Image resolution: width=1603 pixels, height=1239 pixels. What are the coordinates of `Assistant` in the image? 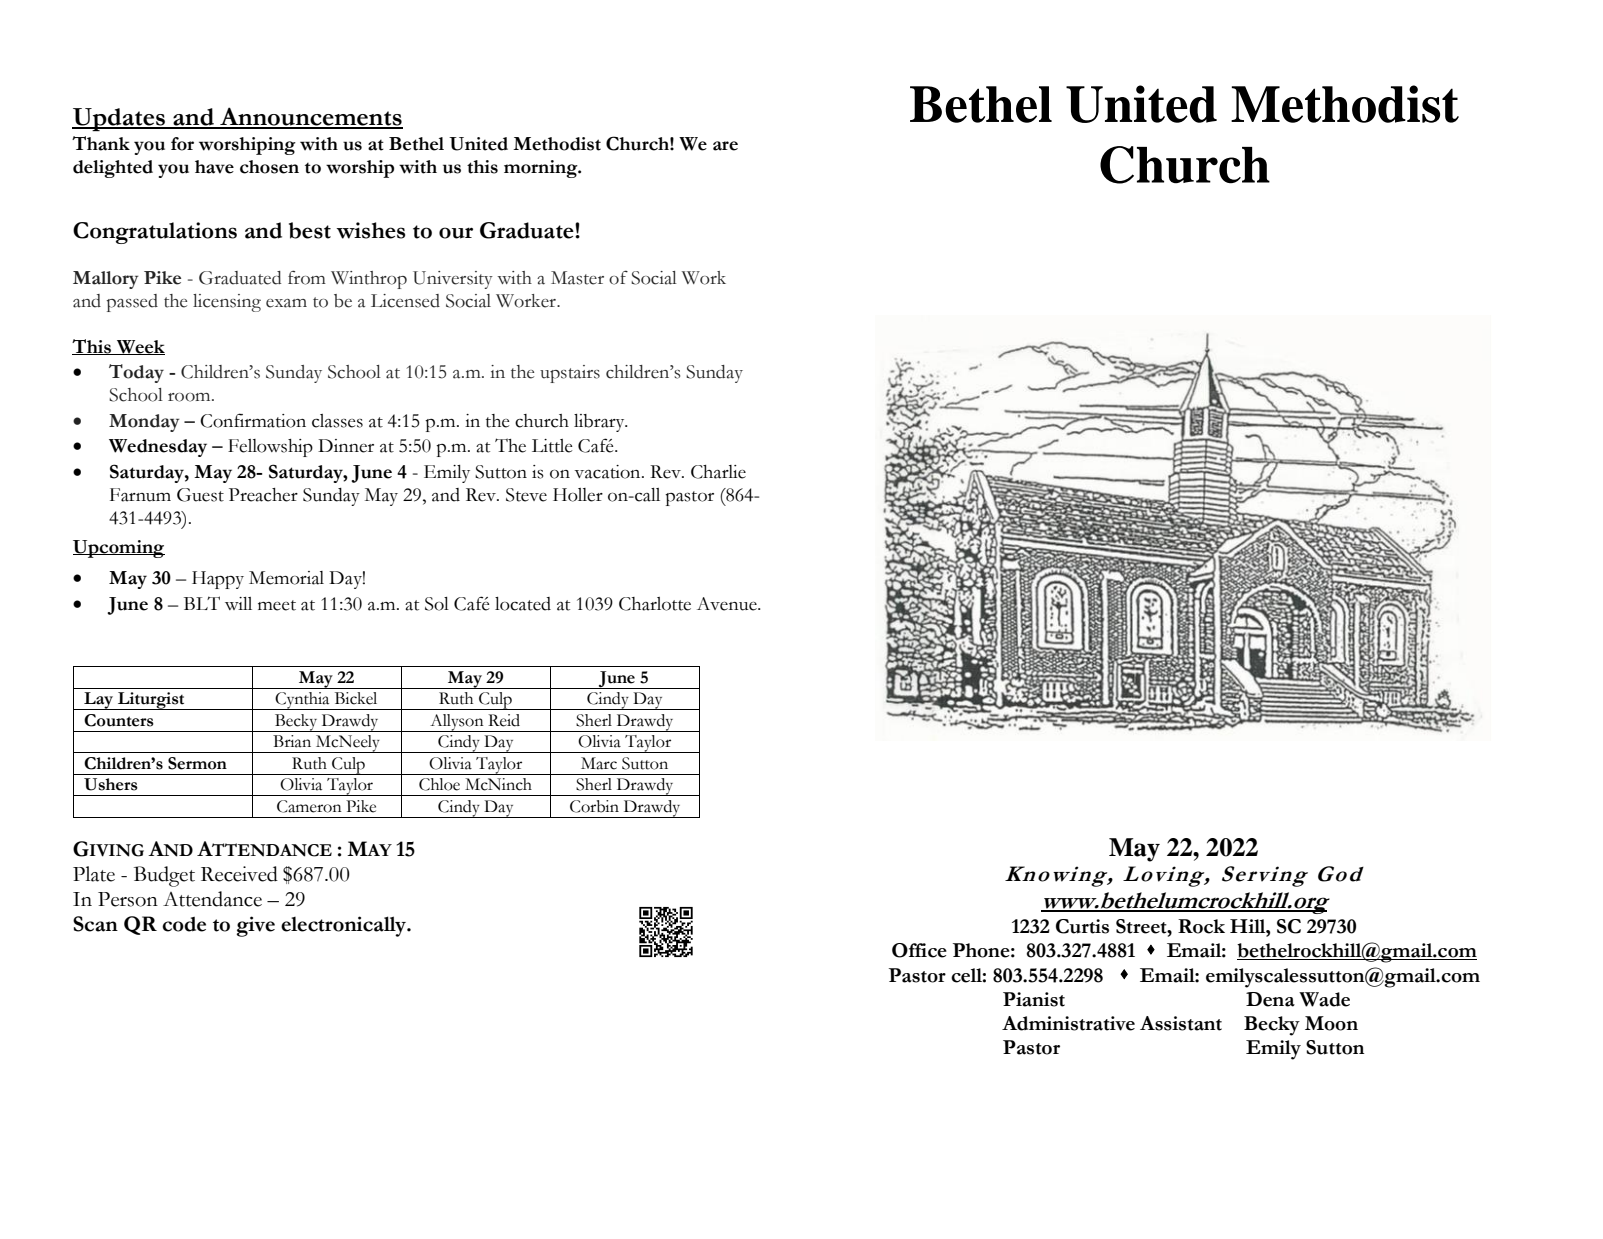 It's located at (1181, 1023).
